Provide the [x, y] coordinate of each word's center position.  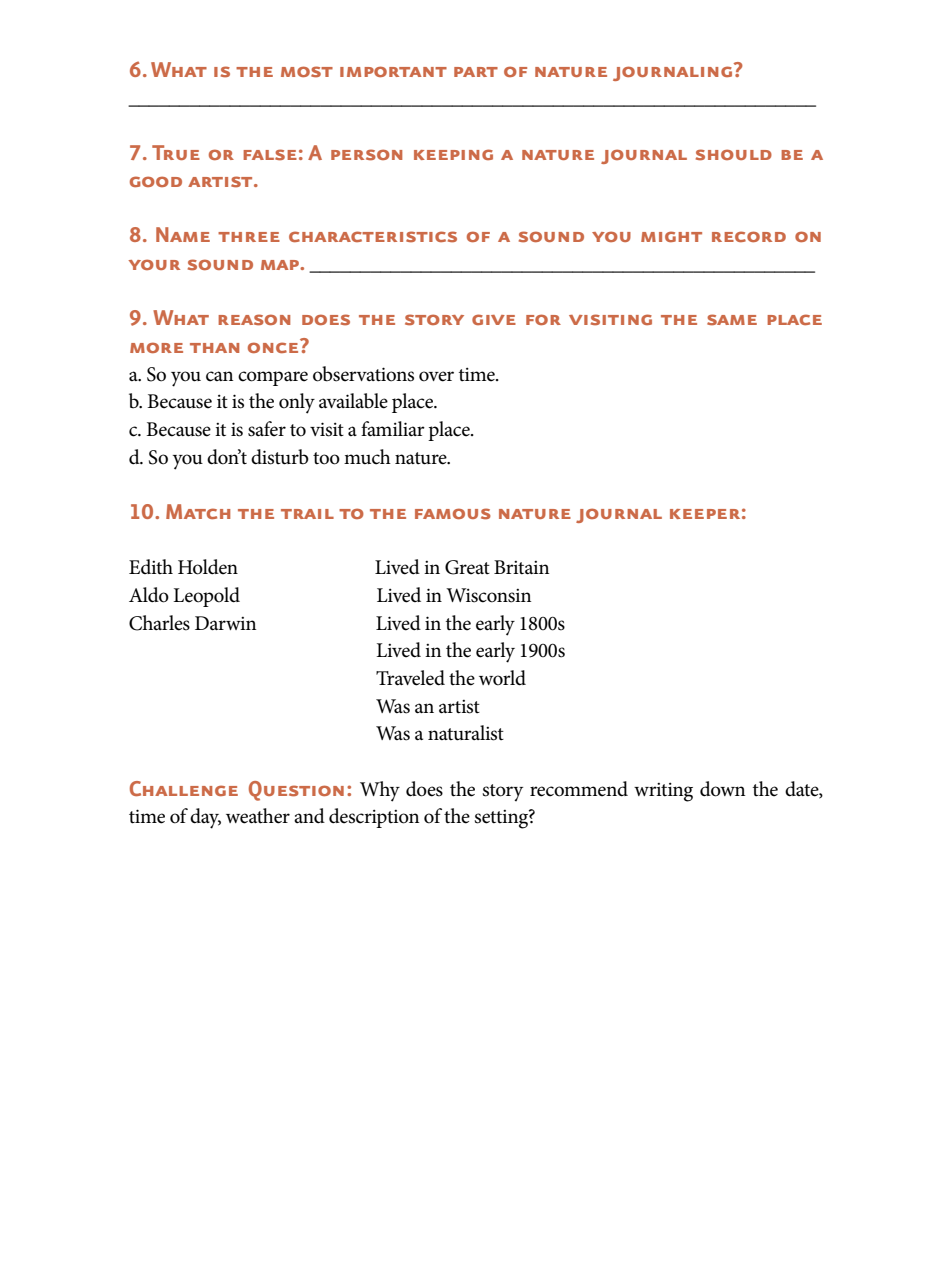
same [732, 320]
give [494, 319]
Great [467, 567]
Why [380, 791]
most [307, 72]
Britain [521, 567]
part [476, 72]
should [734, 155]
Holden [208, 567]
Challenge [184, 788]
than [214, 348]
